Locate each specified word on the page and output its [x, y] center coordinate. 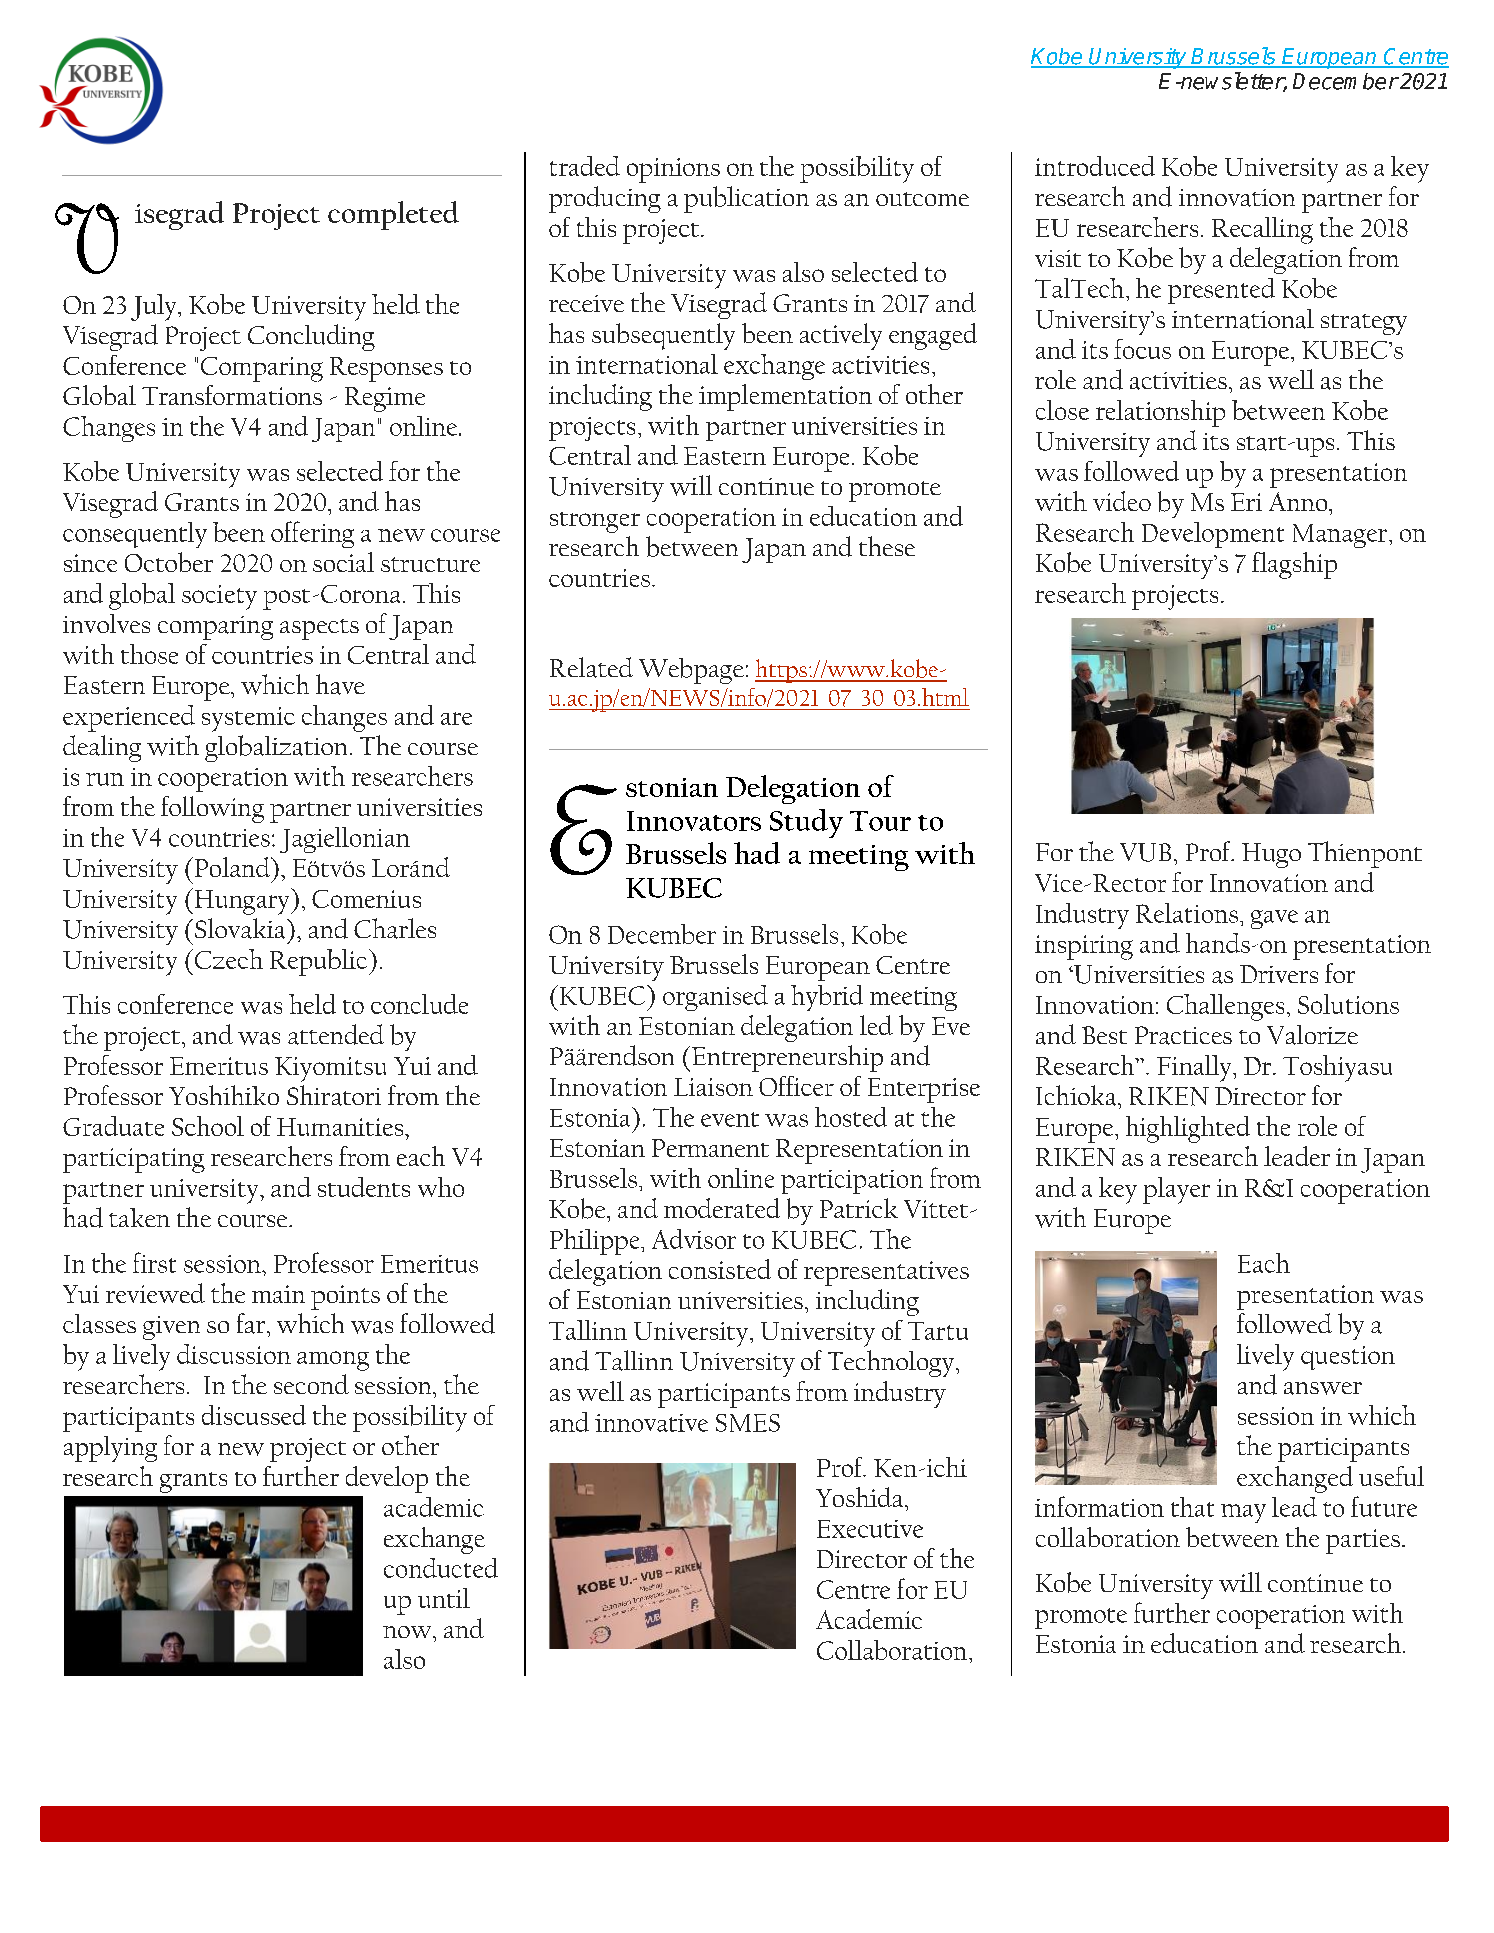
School [208, 1126]
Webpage [691, 671]
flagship [1294, 565]
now [408, 1632]
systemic [248, 719]
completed [393, 215]
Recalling [1262, 230]
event [730, 1119]
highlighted [1188, 1129]
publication [746, 199]
